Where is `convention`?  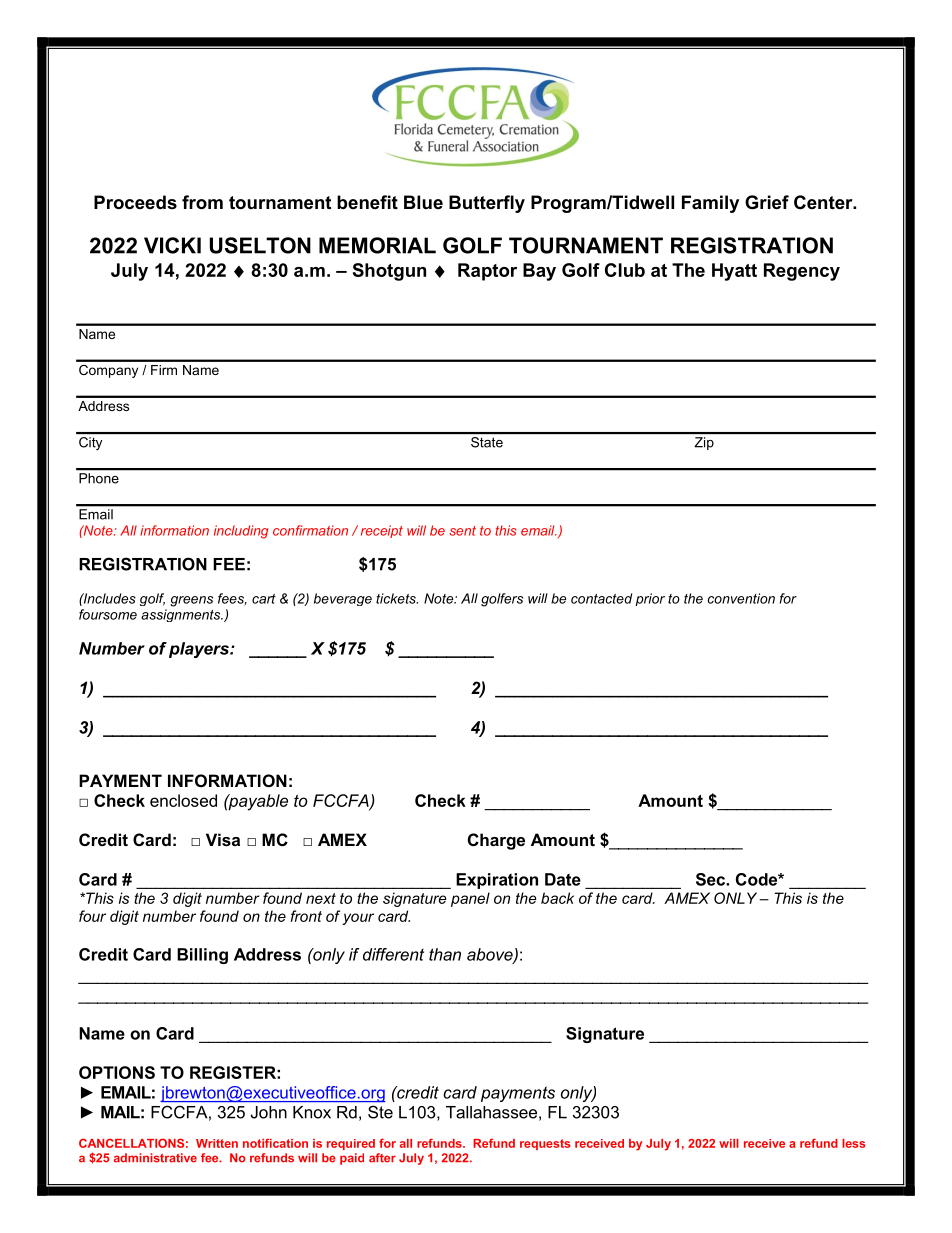 convention is located at coordinates (741, 598).
